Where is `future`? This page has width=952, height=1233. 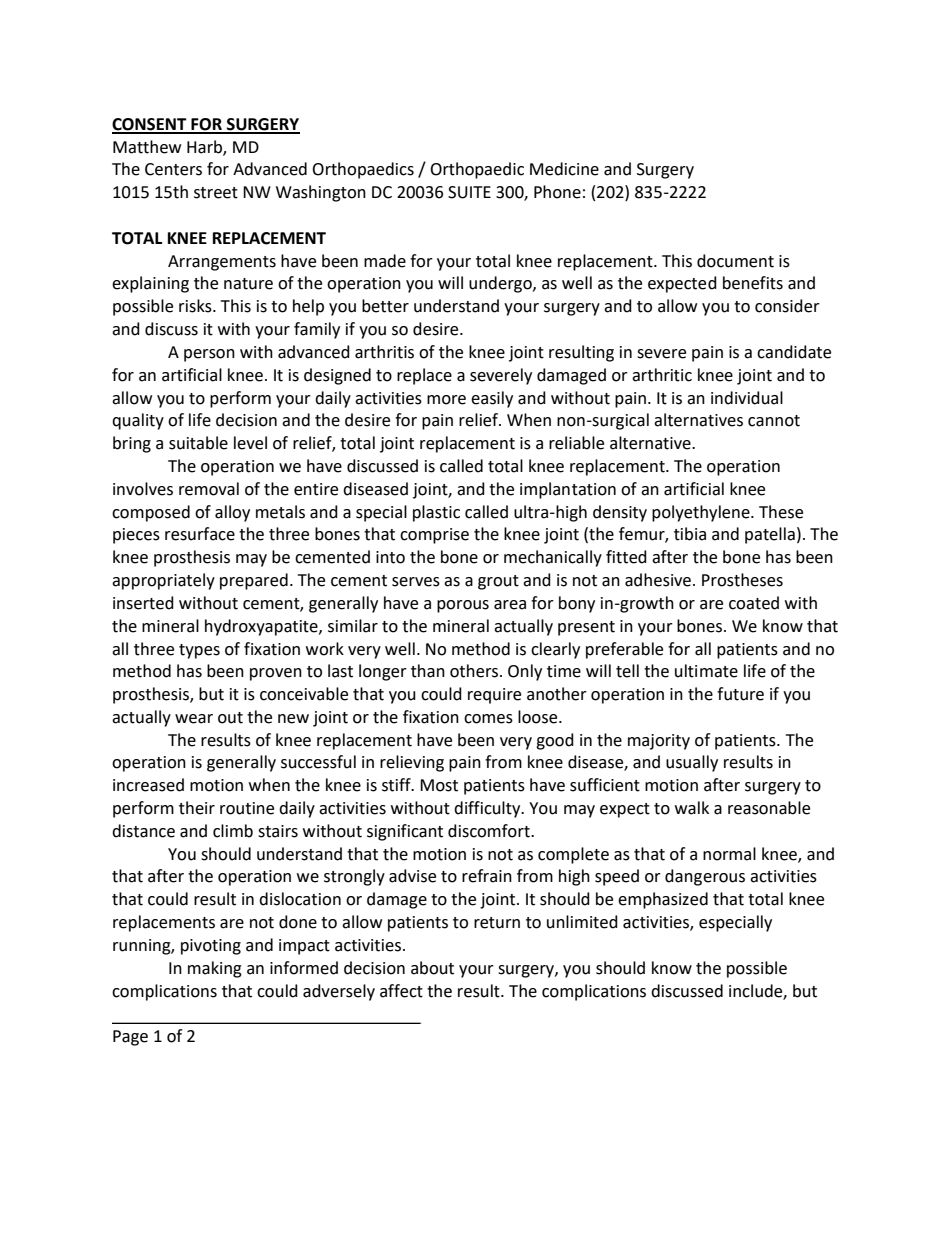
future is located at coordinates (740, 694).
